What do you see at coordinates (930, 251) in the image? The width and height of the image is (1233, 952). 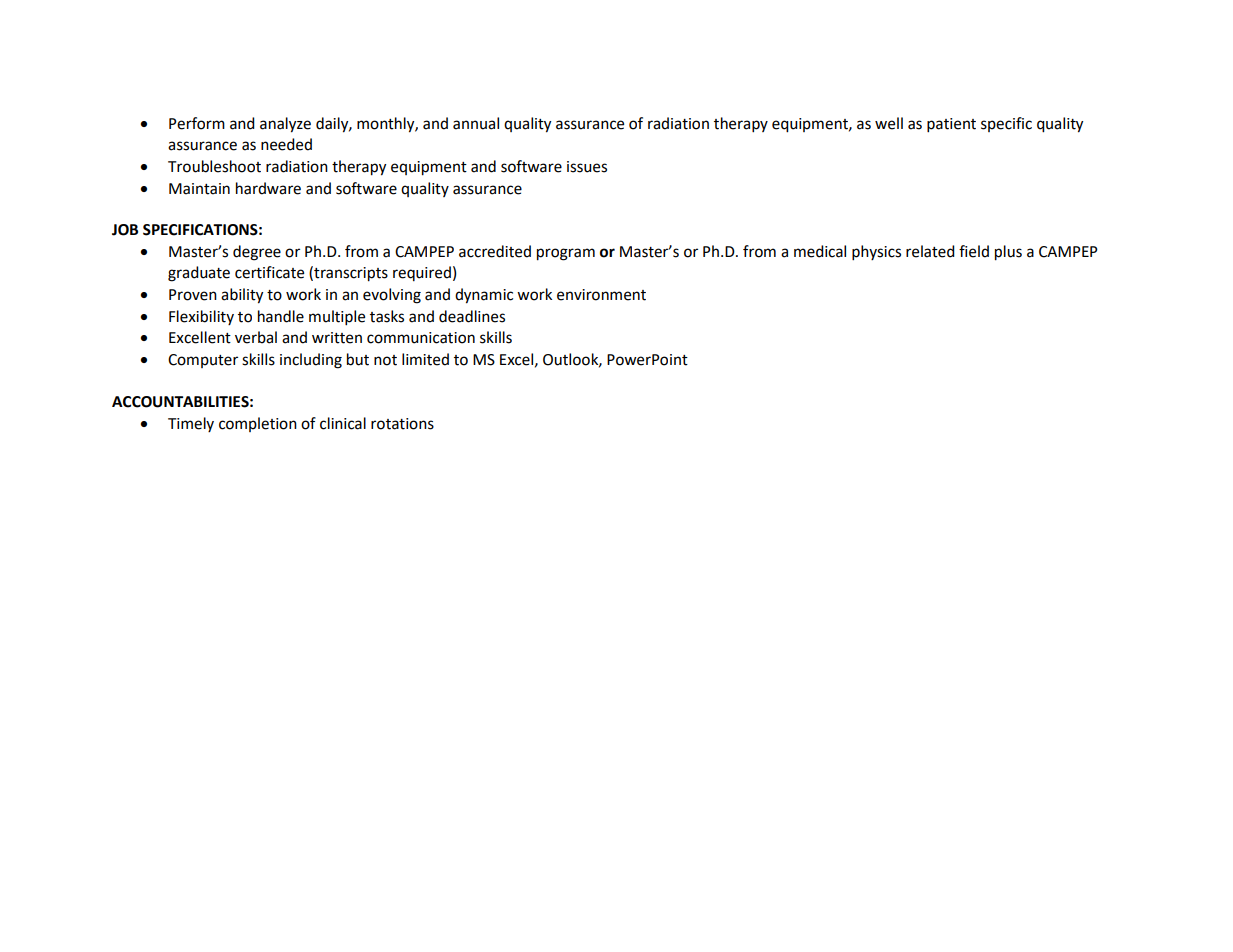 I see `related` at bounding box center [930, 251].
